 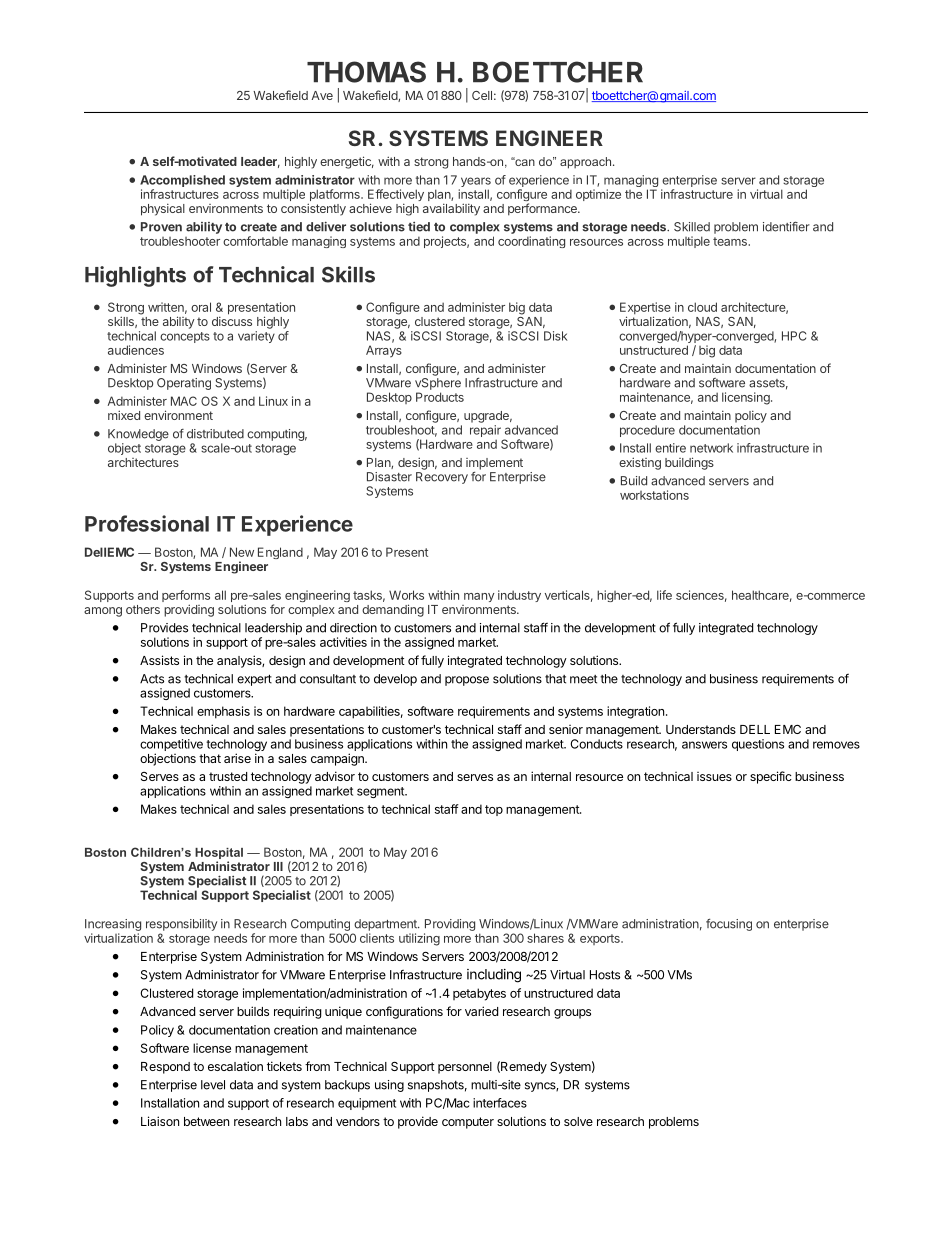 I want to click on identifier, so click(x=786, y=227).
